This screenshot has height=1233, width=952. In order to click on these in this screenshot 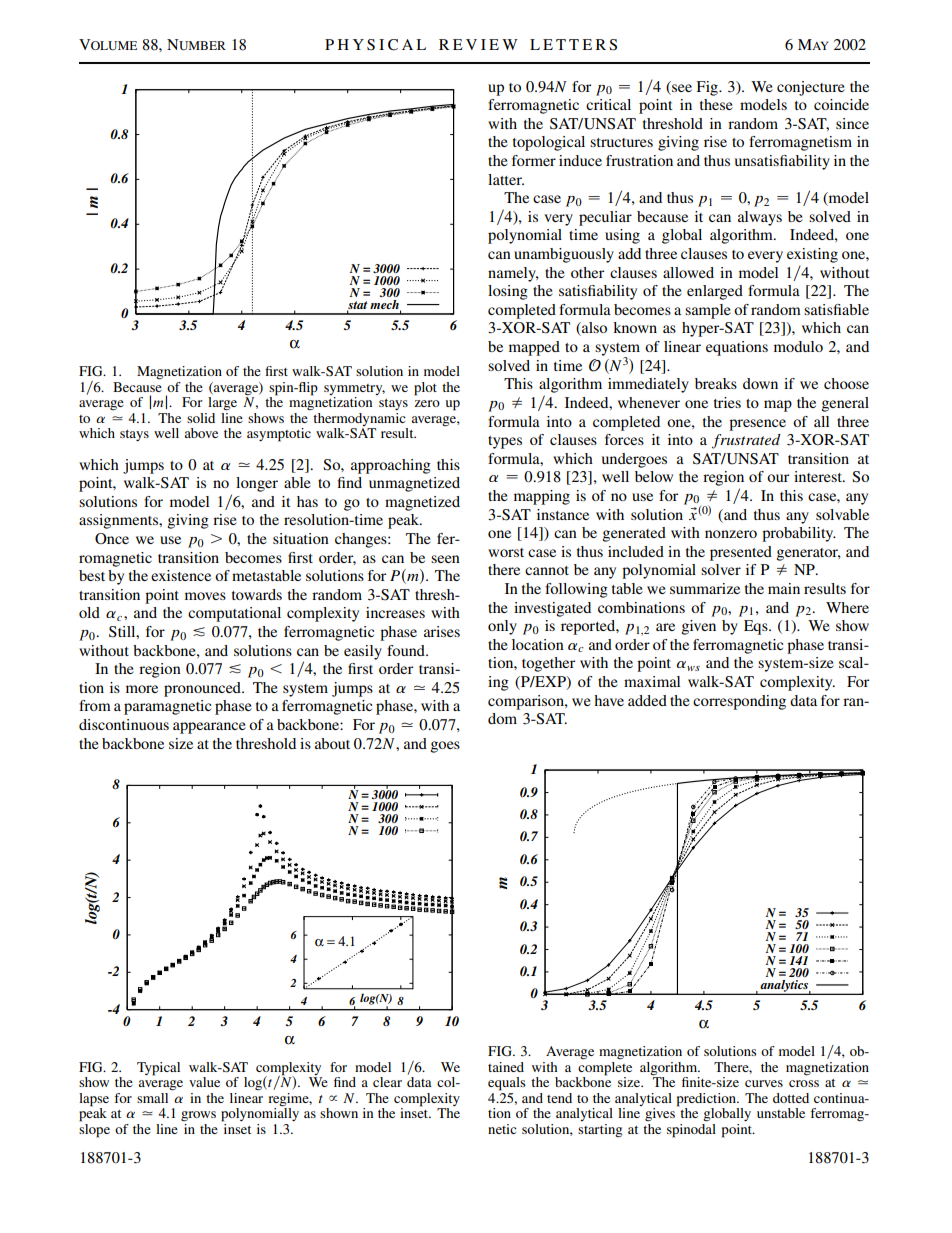, I will do `click(716, 104)`.
